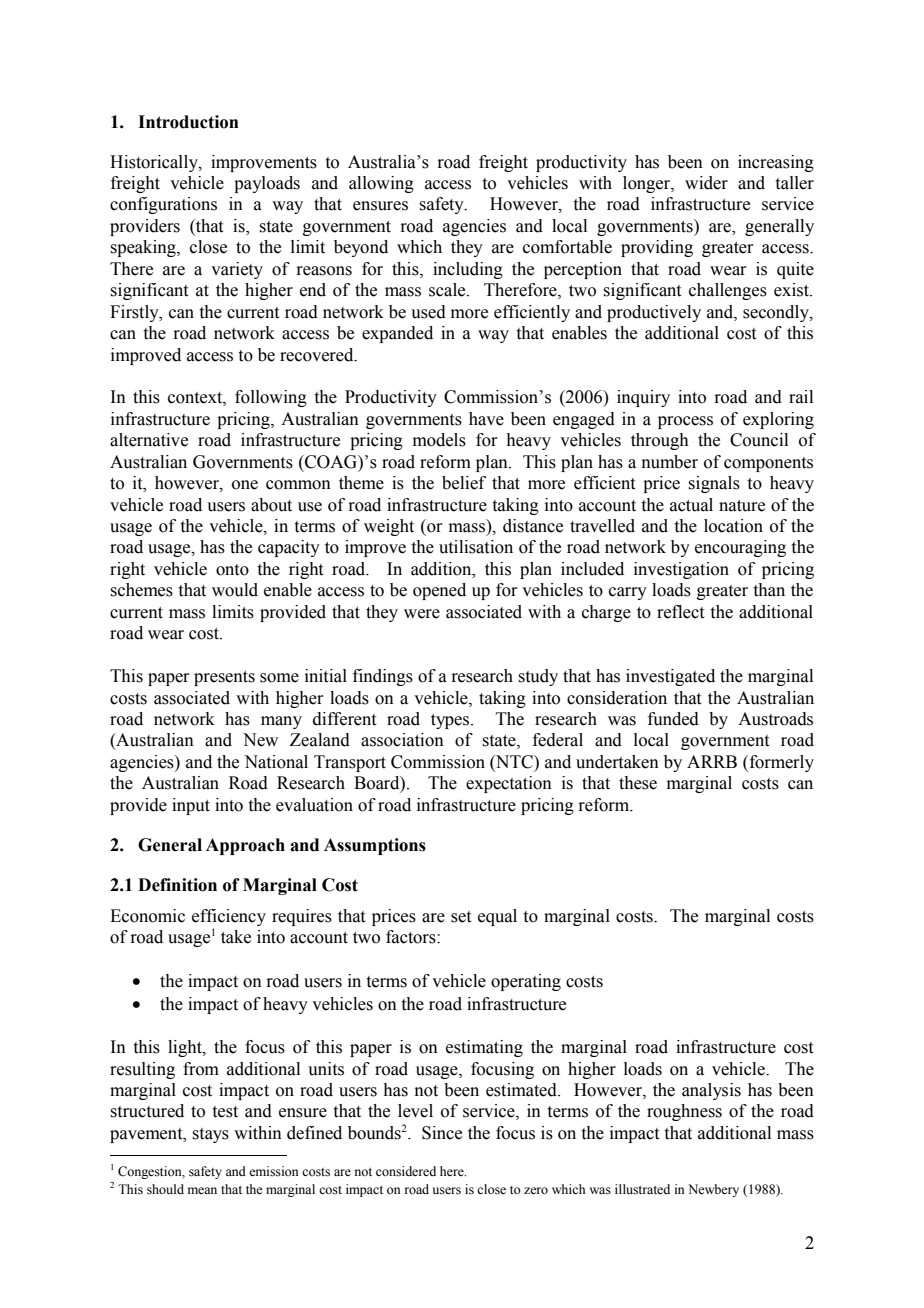 The width and height of the image is (924, 1308). I want to click on formerly, so click(780, 763).
